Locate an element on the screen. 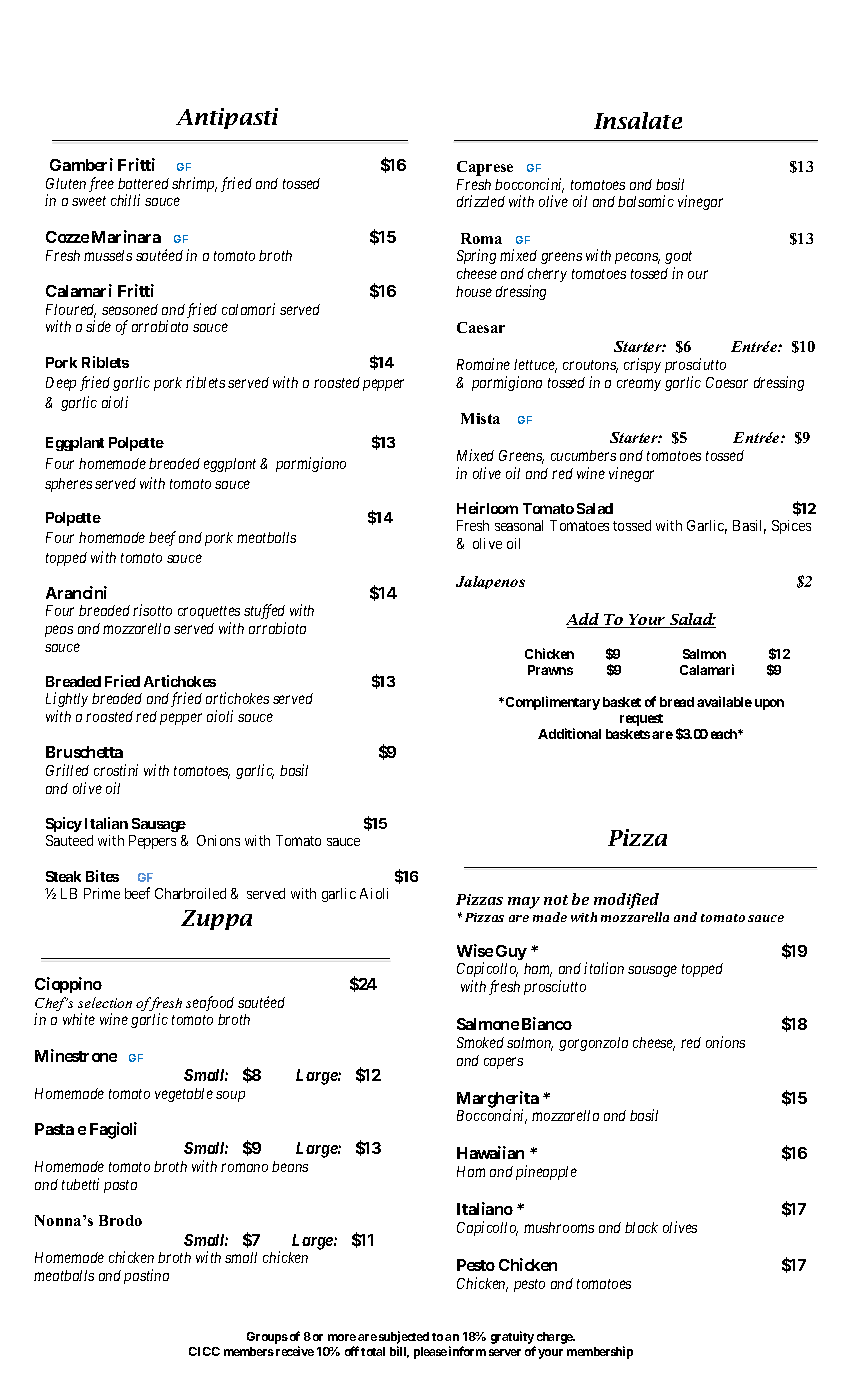  Bites is located at coordinates (102, 876).
